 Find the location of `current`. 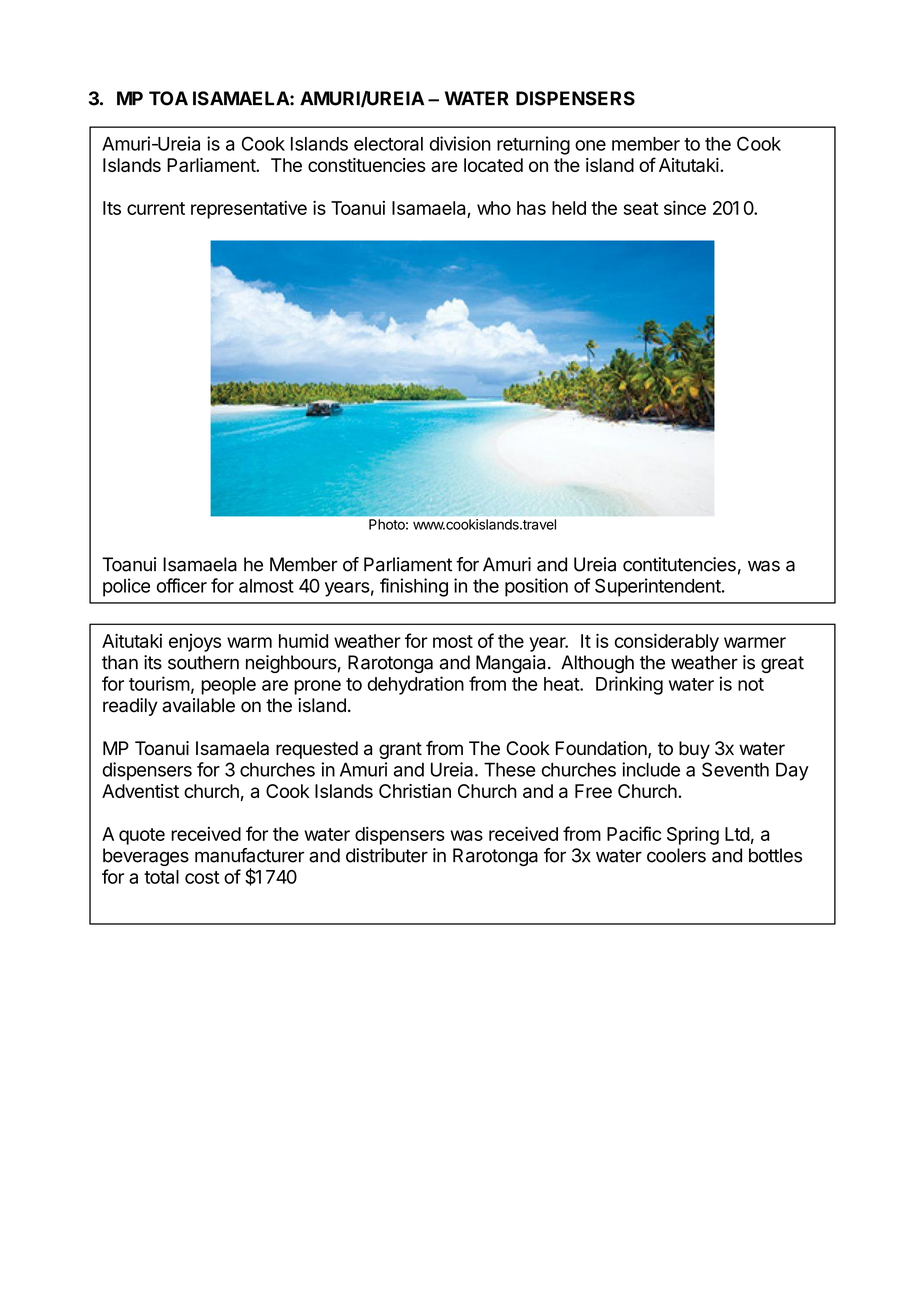

current is located at coordinates (156, 208).
